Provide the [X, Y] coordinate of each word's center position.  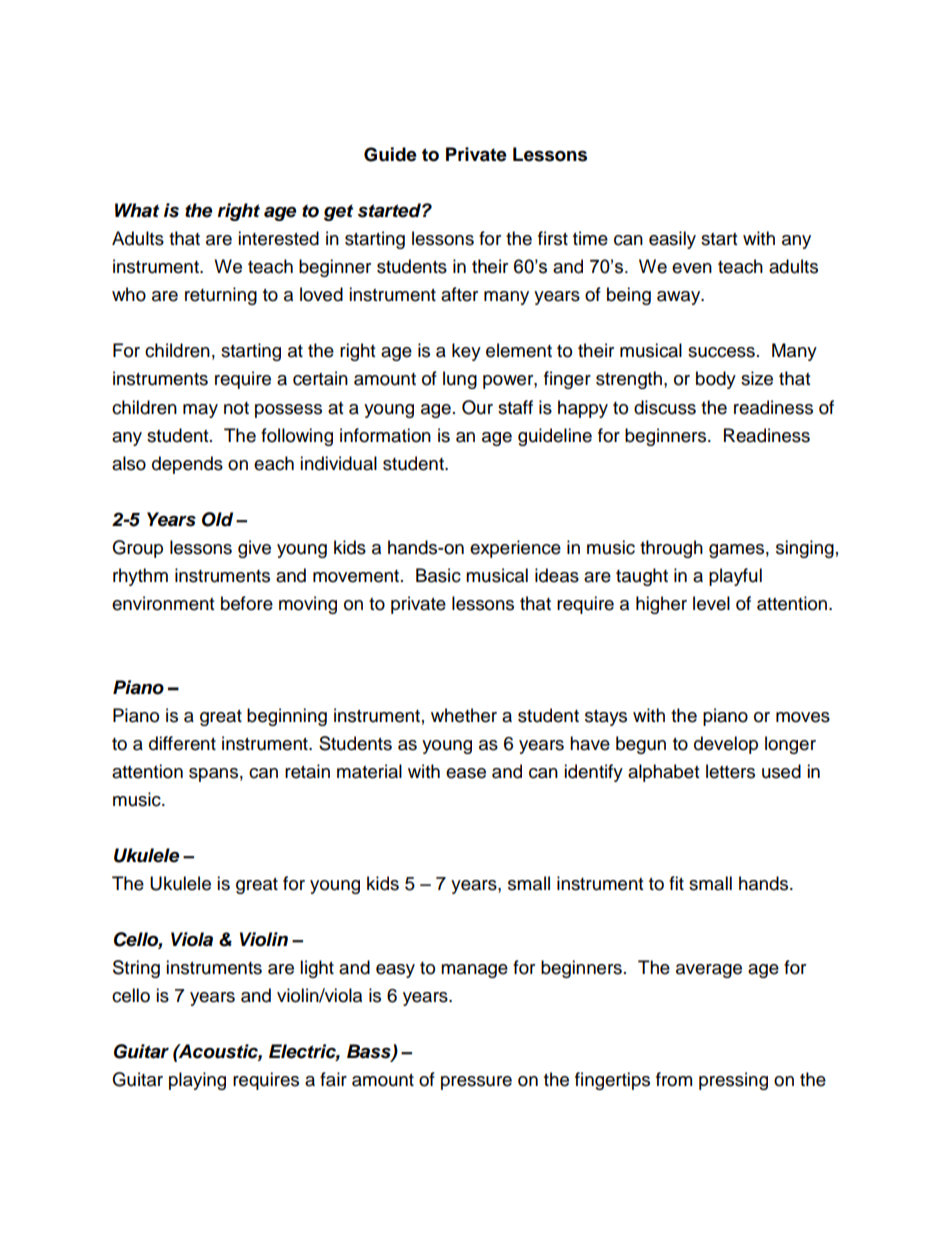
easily [672, 240]
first [553, 238]
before [247, 603]
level [711, 603]
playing [197, 1081]
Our [477, 407]
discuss [665, 407]
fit [676, 883]
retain [307, 771]
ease [466, 773]
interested [278, 238]
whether [464, 715]
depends [187, 465]
